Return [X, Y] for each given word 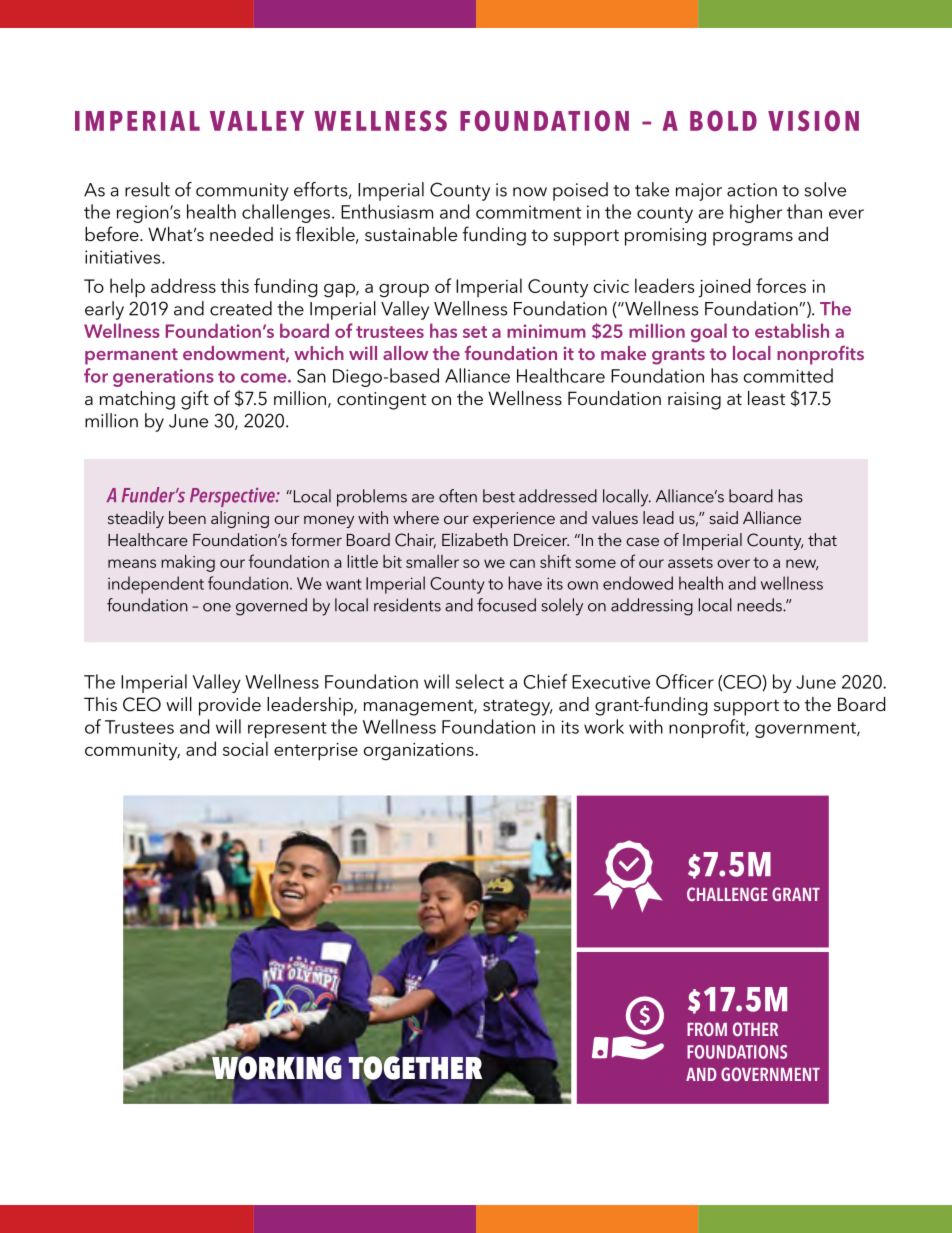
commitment [528, 212]
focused [506, 605]
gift [195, 400]
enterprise [316, 752]
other [755, 1029]
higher [756, 213]
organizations [420, 752]
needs [760, 605]
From [707, 1029]
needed [241, 234]
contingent [381, 401]
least [766, 398]
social [245, 748]
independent [156, 585]
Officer [685, 681]
